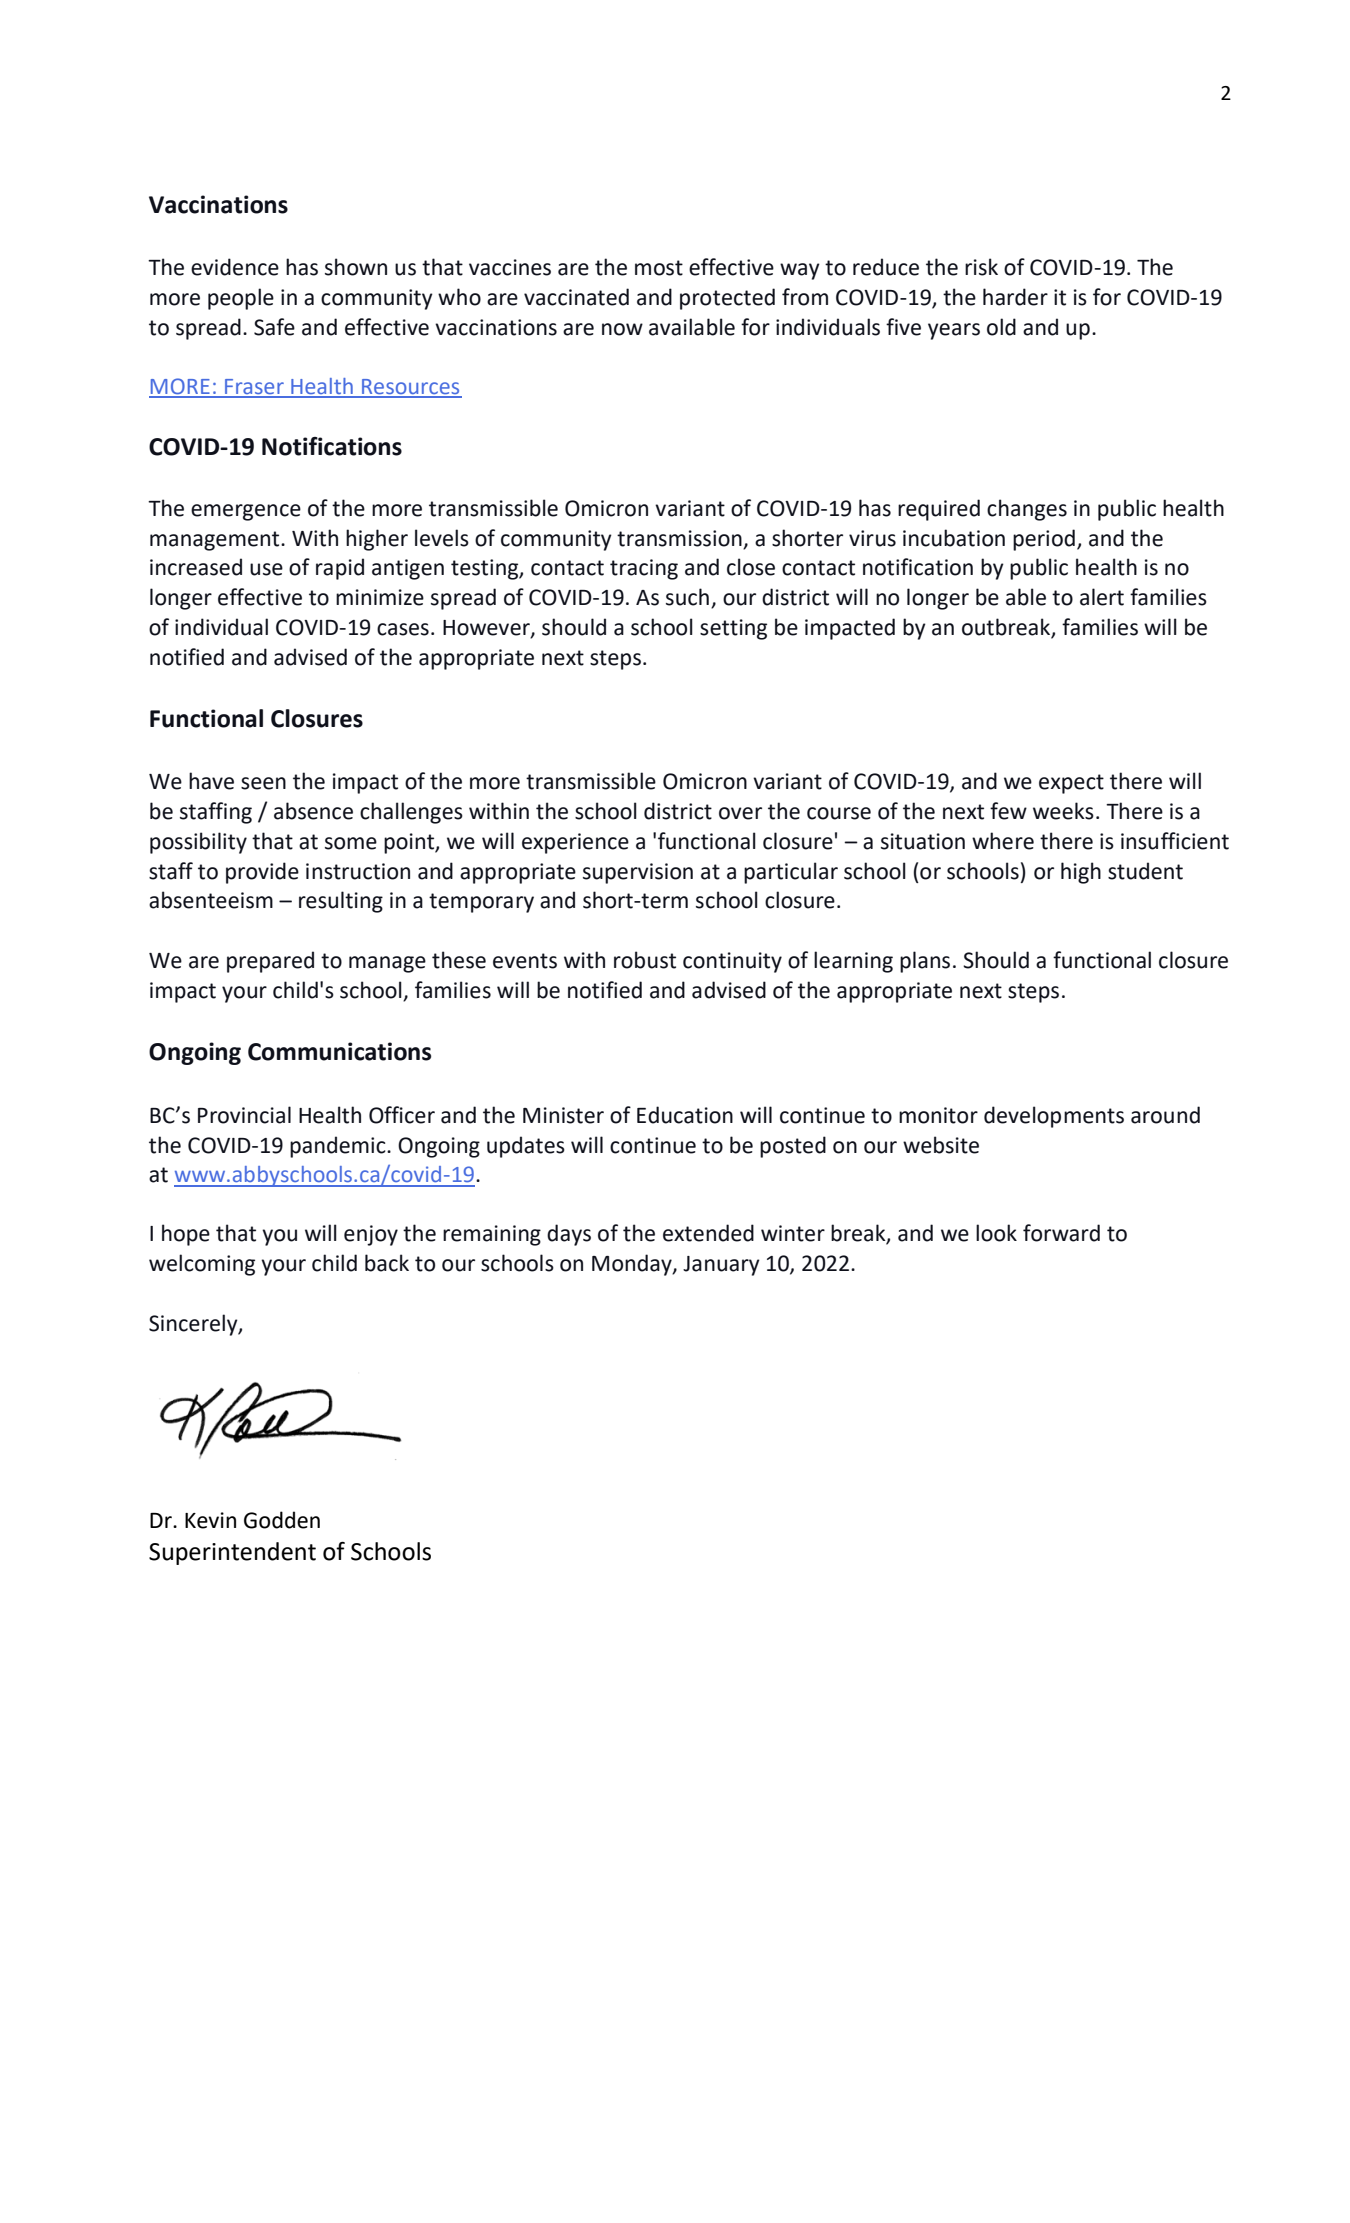 This screenshot has height=2223, width=1350. I want to click on Superintendent, so click(232, 1553).
